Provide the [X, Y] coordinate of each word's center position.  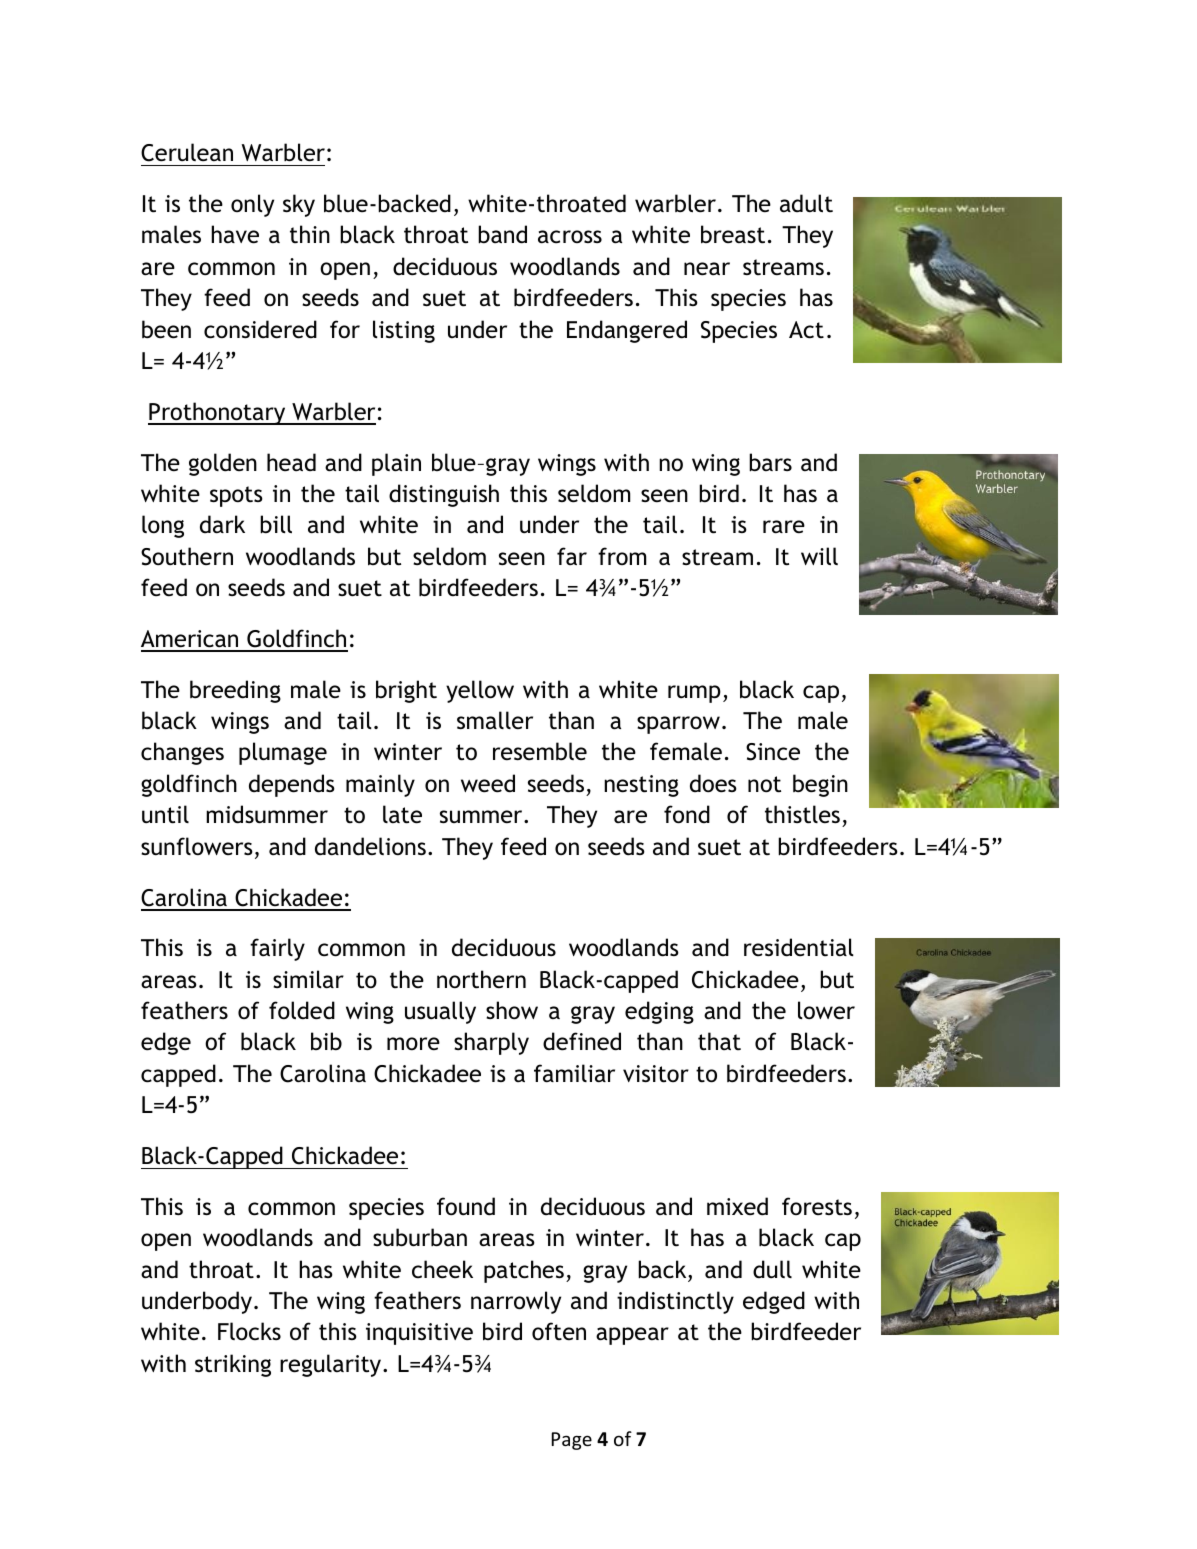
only [252, 205]
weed [488, 783]
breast [733, 234]
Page [572, 1441]
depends [292, 785]
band [502, 234]
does [713, 783]
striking [233, 1365]
